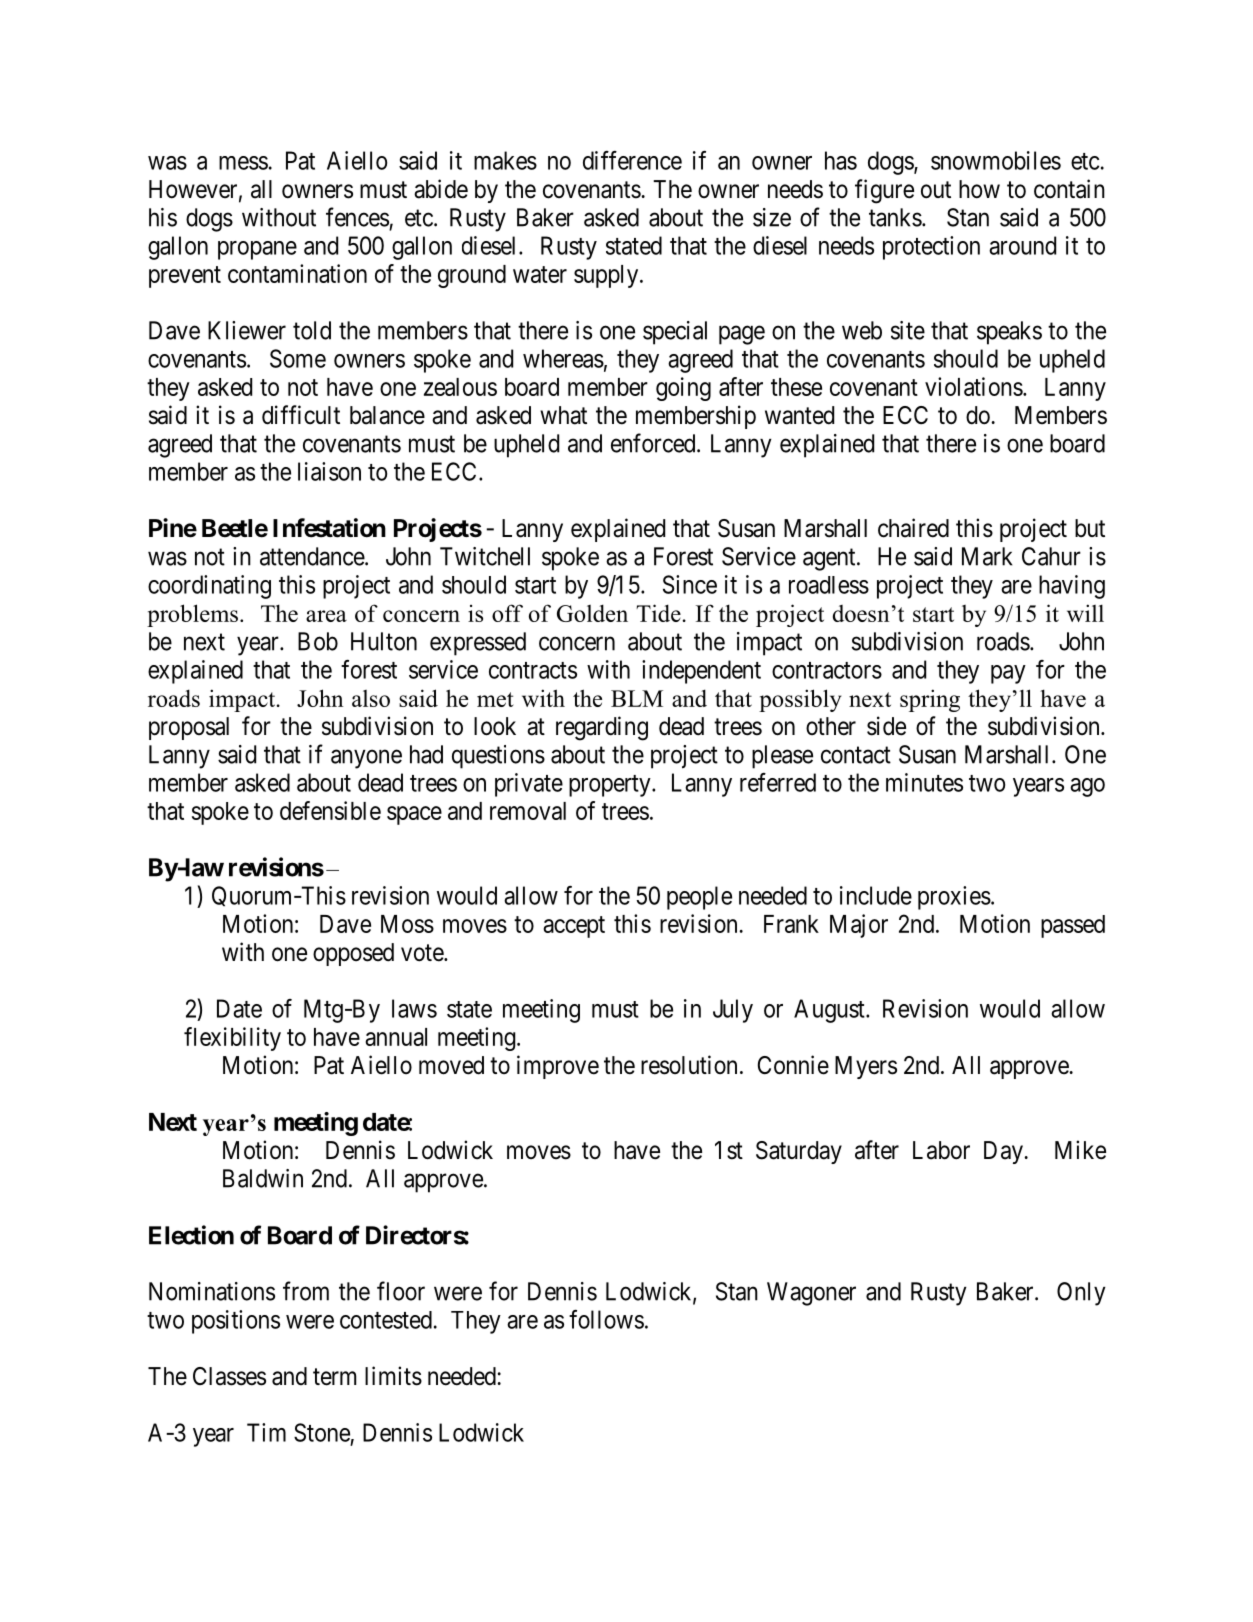  I want to click on liaison, so click(329, 471).
